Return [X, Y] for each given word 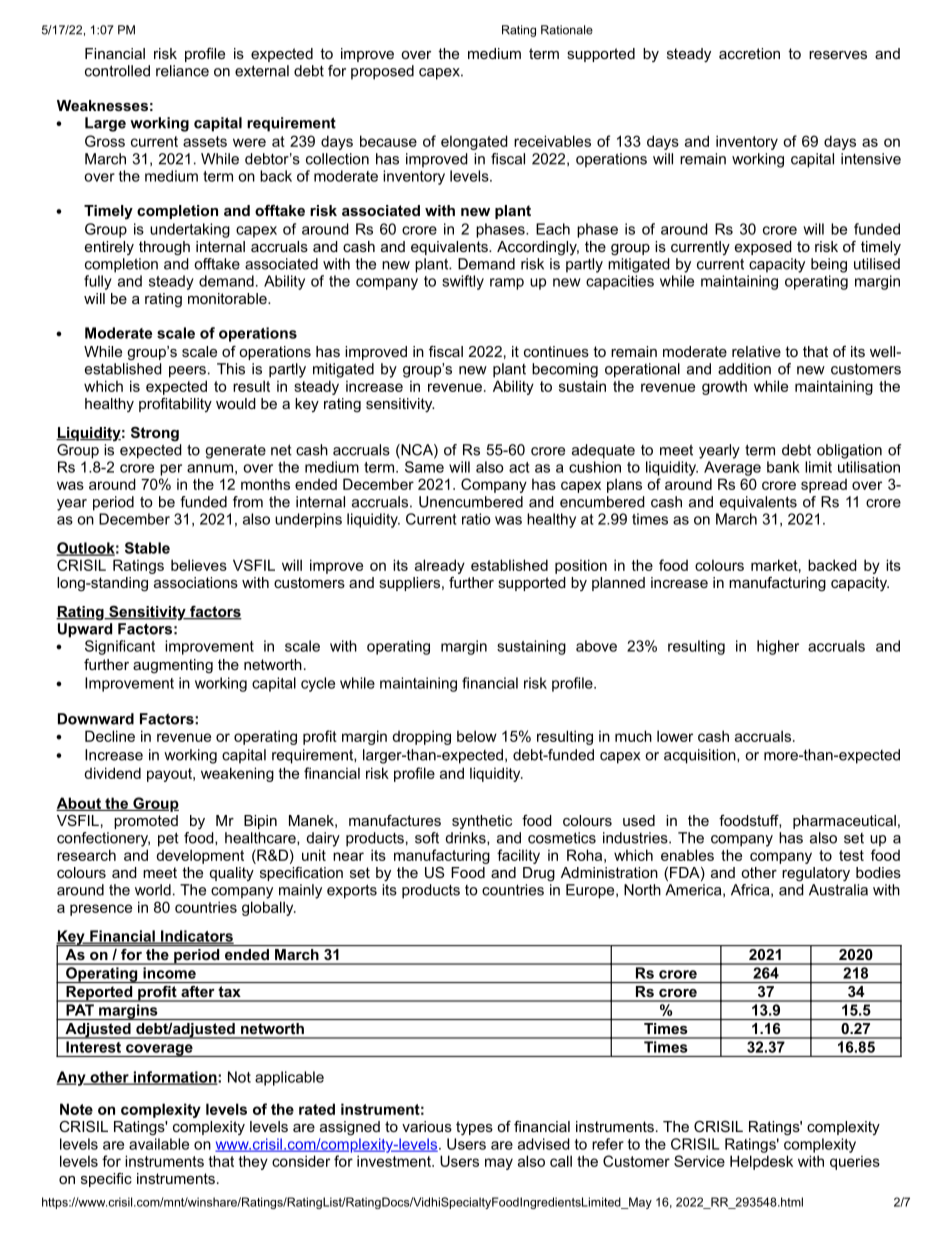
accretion [749, 53]
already [440, 566]
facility [518, 856]
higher [778, 647]
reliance [182, 71]
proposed [382, 72]
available [159, 1144]
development [200, 856]
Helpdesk [761, 1162]
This [231, 369]
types [474, 1128]
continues [556, 351]
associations [196, 582]
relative [756, 351]
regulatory [816, 874]
